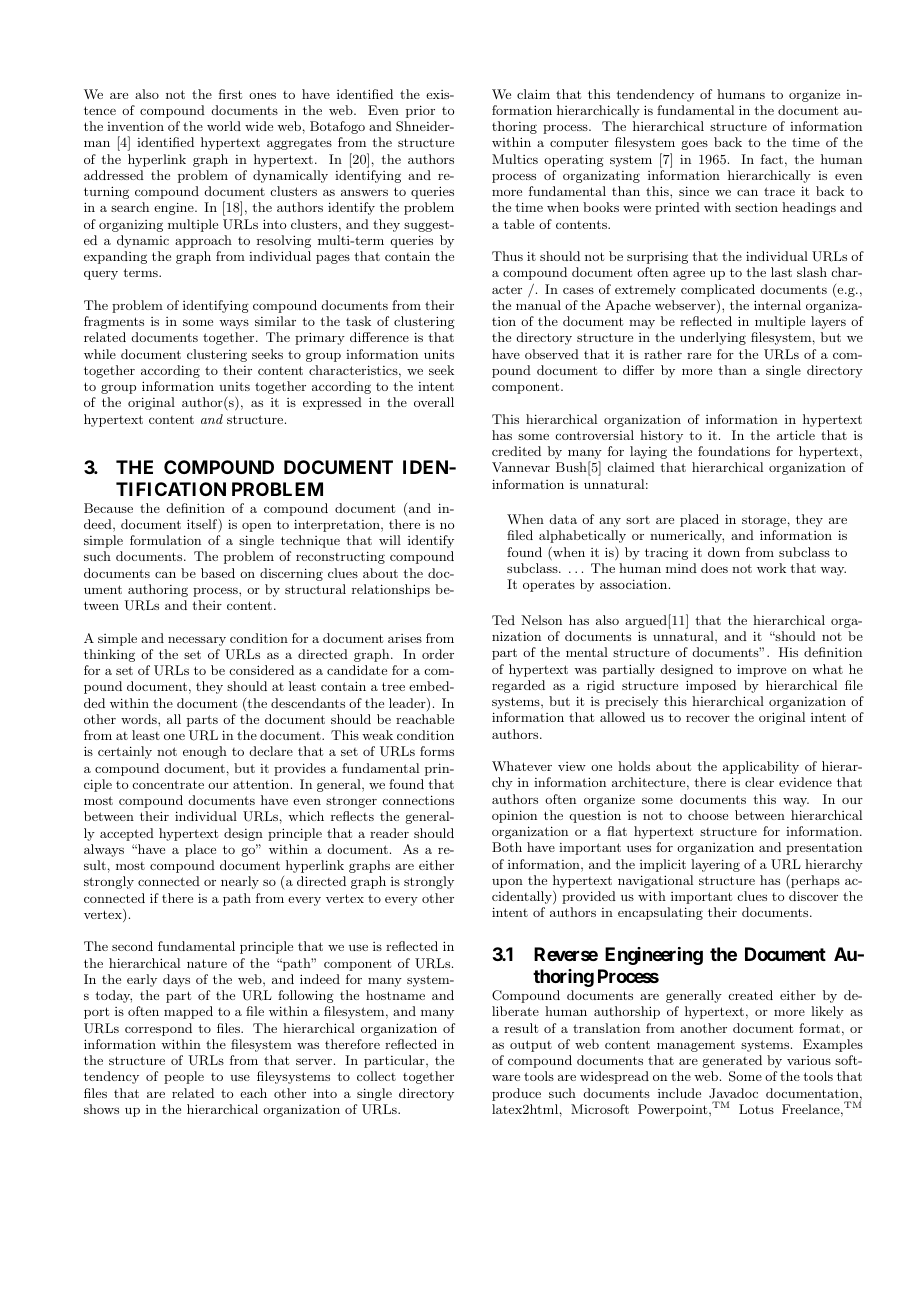 The height and width of the screenshot is (1308, 924). Describe the element at coordinates (507, 847) in the screenshot. I see `Both` at that location.
